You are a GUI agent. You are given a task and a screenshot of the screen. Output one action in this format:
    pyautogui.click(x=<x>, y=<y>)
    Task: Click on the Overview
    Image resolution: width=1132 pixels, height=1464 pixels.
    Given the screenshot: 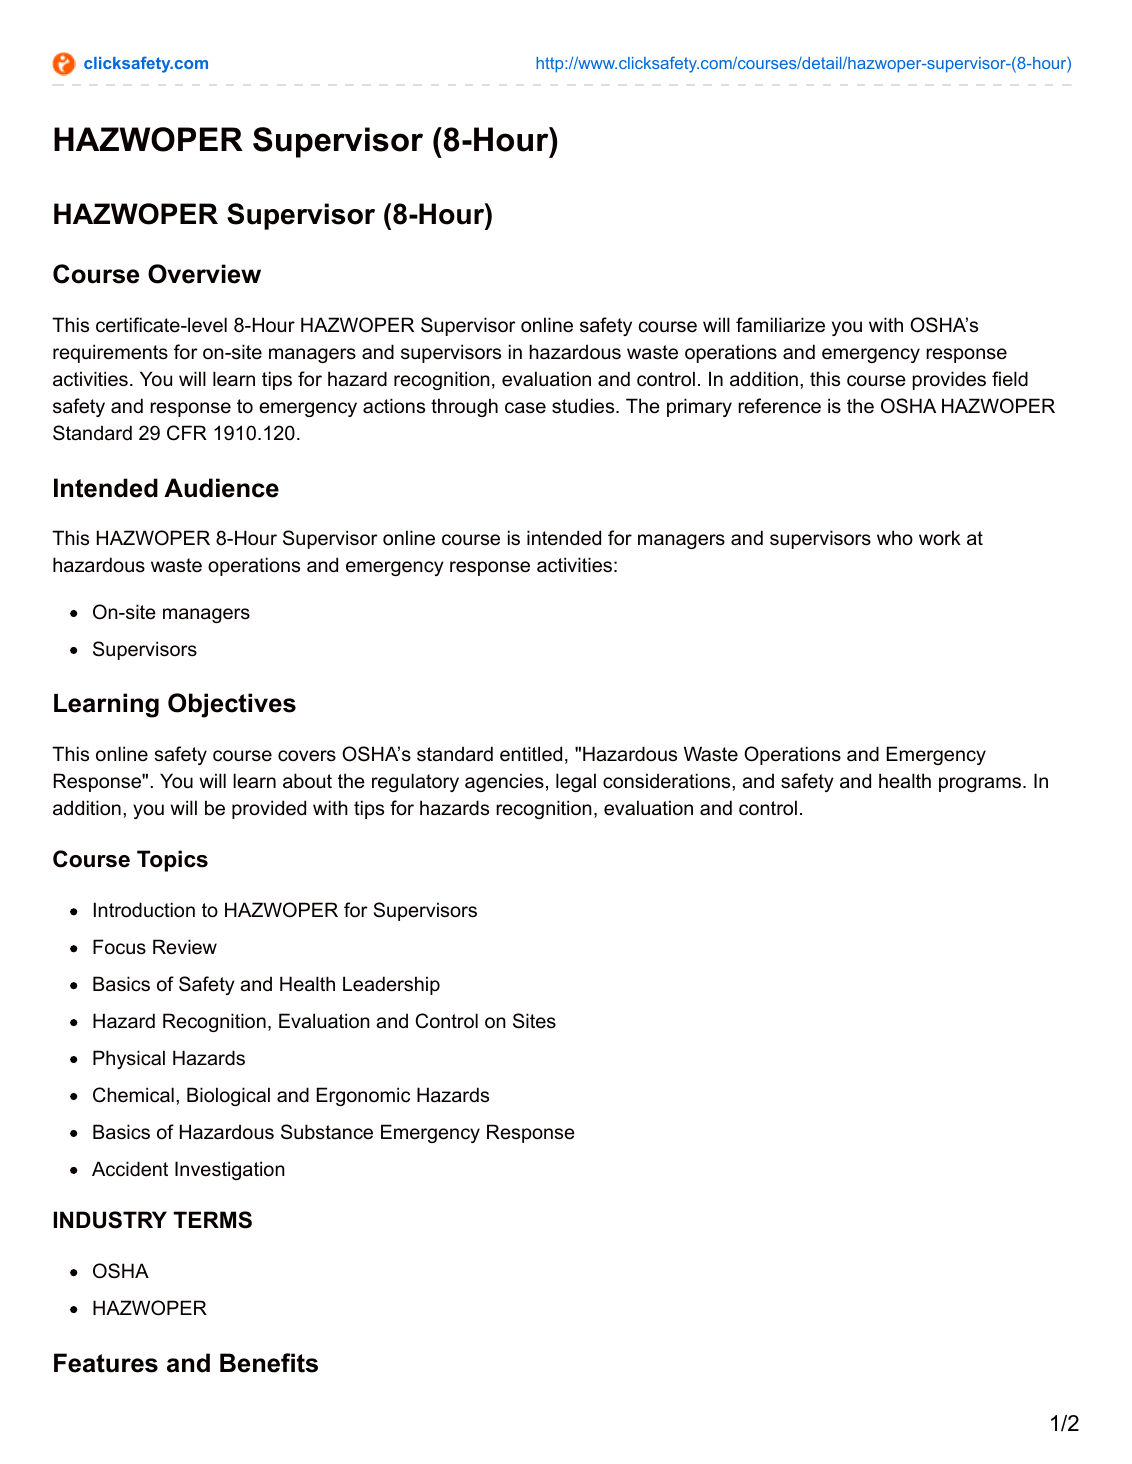 What is the action you would take?
    pyautogui.click(x=204, y=274)
